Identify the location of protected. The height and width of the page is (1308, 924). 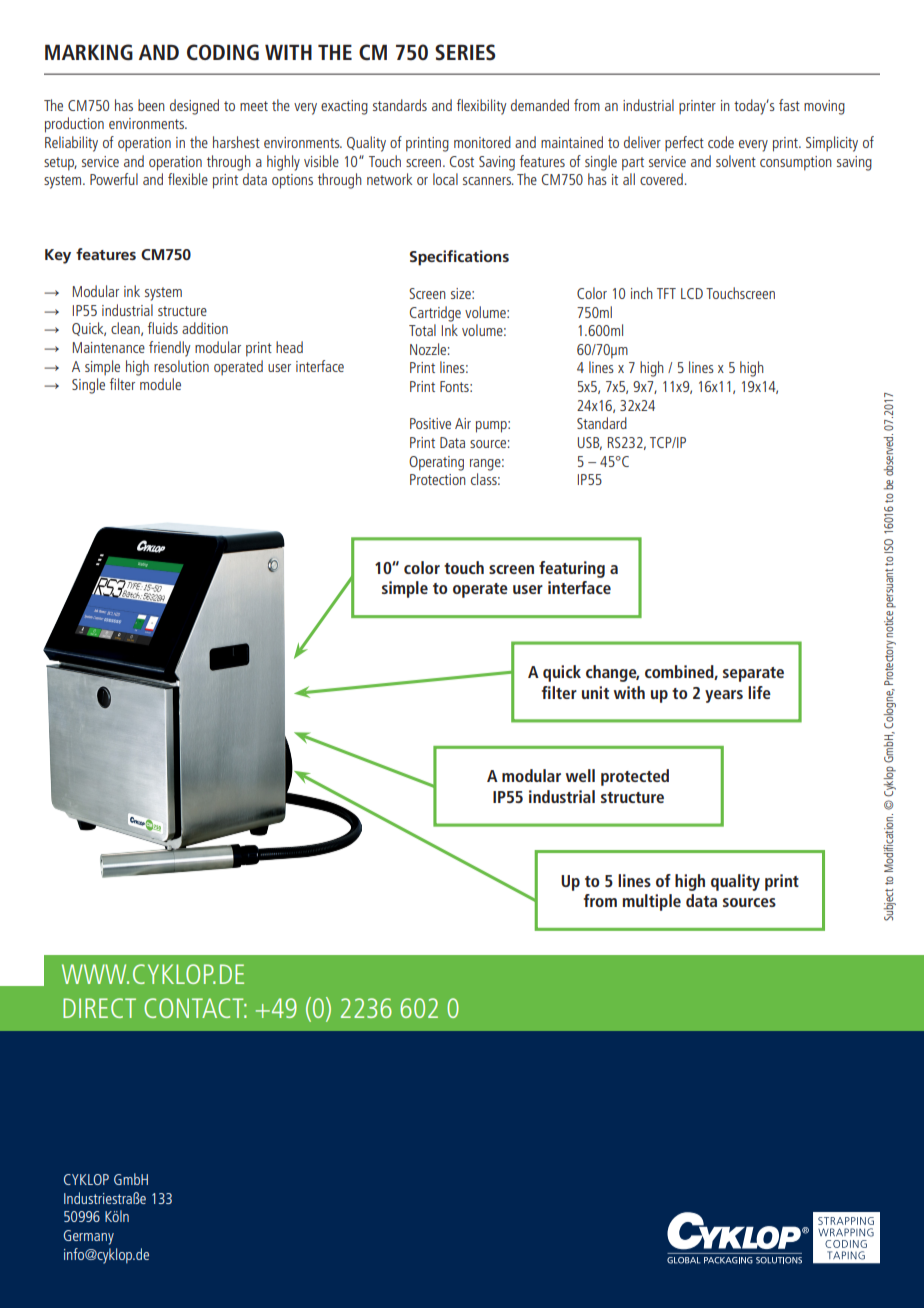
(635, 777).
